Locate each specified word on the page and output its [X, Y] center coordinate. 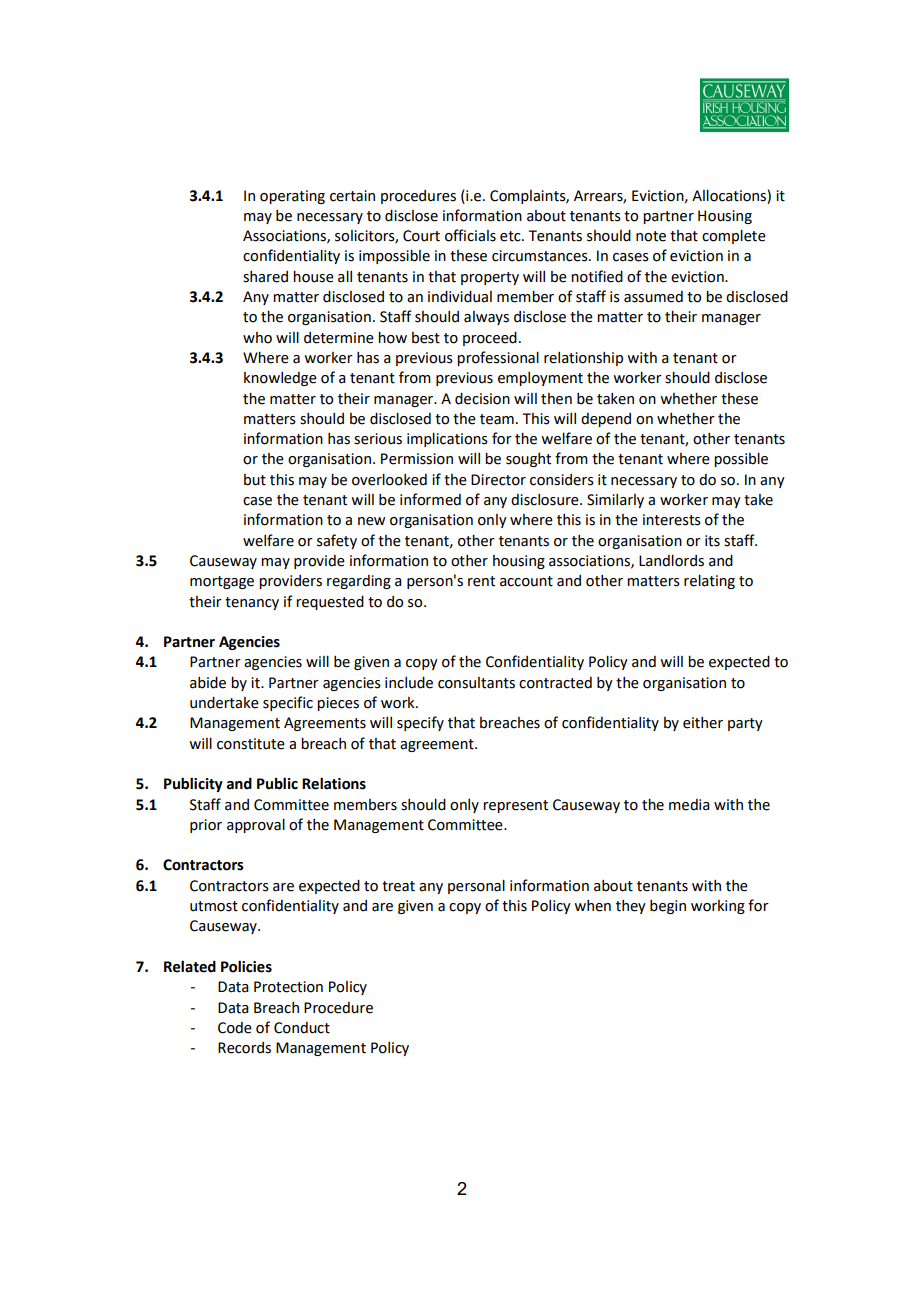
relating [709, 581]
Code [235, 1028]
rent [481, 581]
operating [292, 197]
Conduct [302, 1028]
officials [470, 235]
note [651, 236]
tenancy [252, 603]
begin [668, 907]
